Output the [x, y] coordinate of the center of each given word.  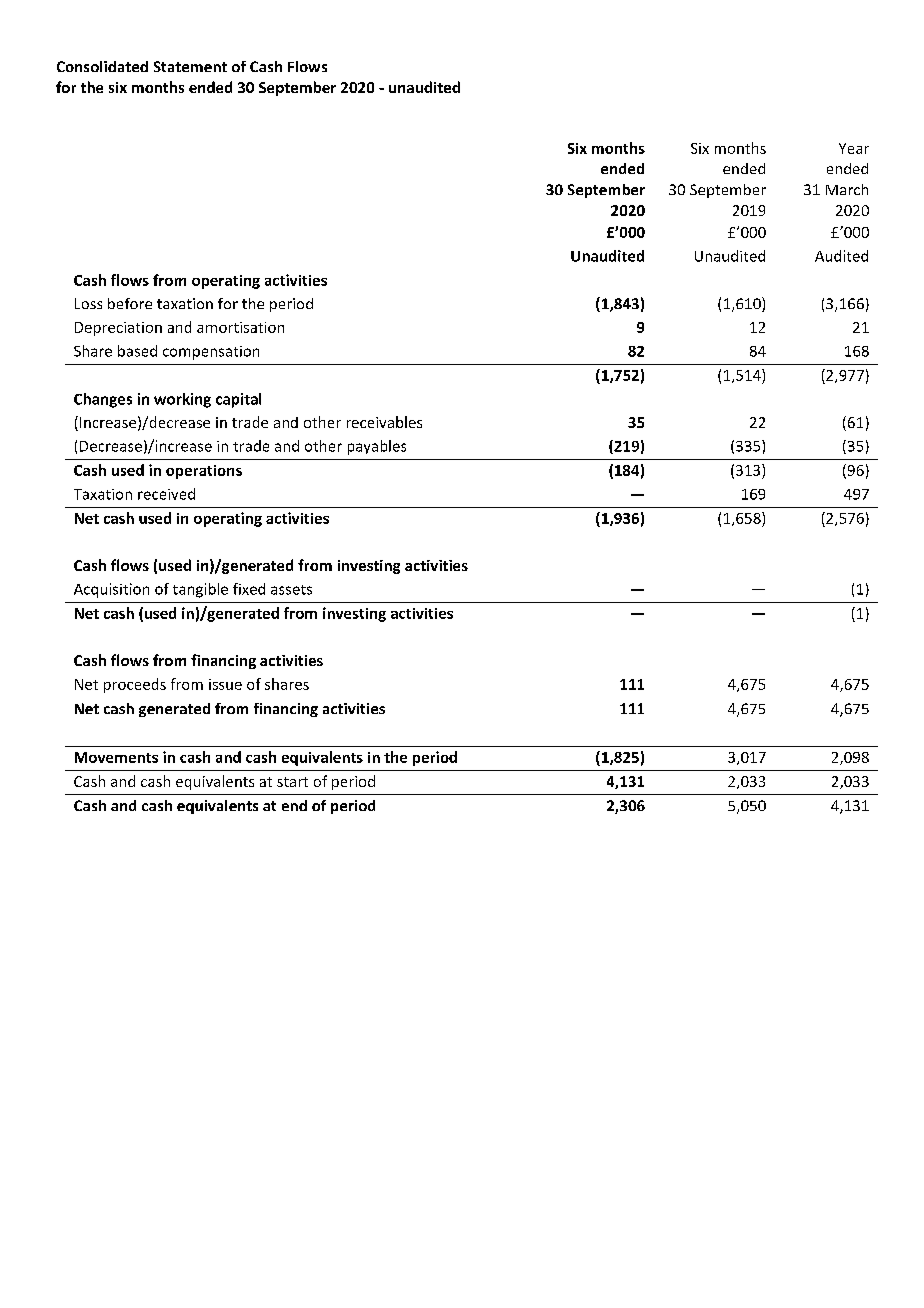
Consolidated [102, 66]
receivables [384, 422]
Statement [190, 66]
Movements [116, 757]
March [847, 189]
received [166, 494]
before [130, 303]
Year [854, 148]
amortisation [240, 327]
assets [291, 590]
